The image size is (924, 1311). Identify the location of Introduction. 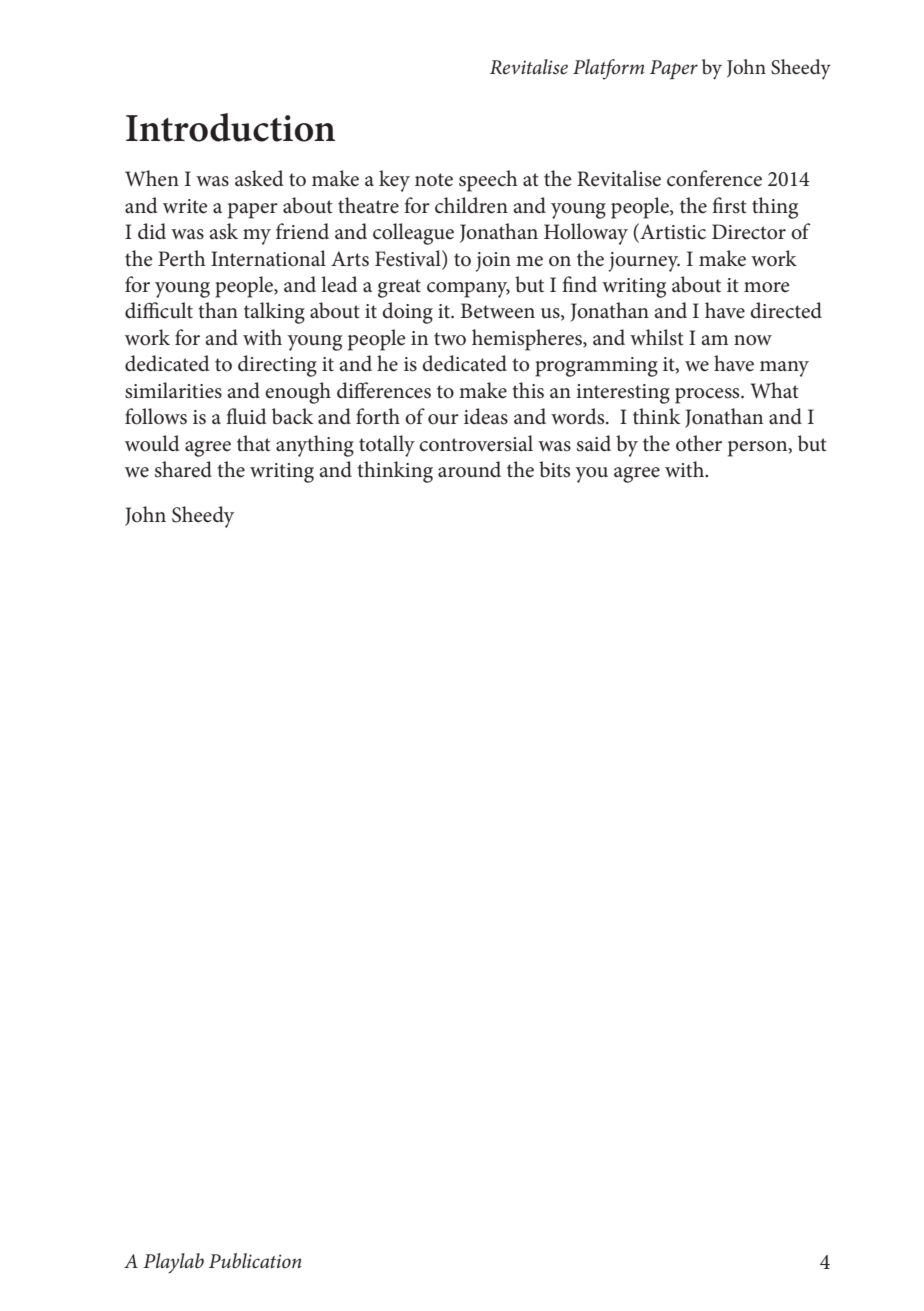
(230, 127).
